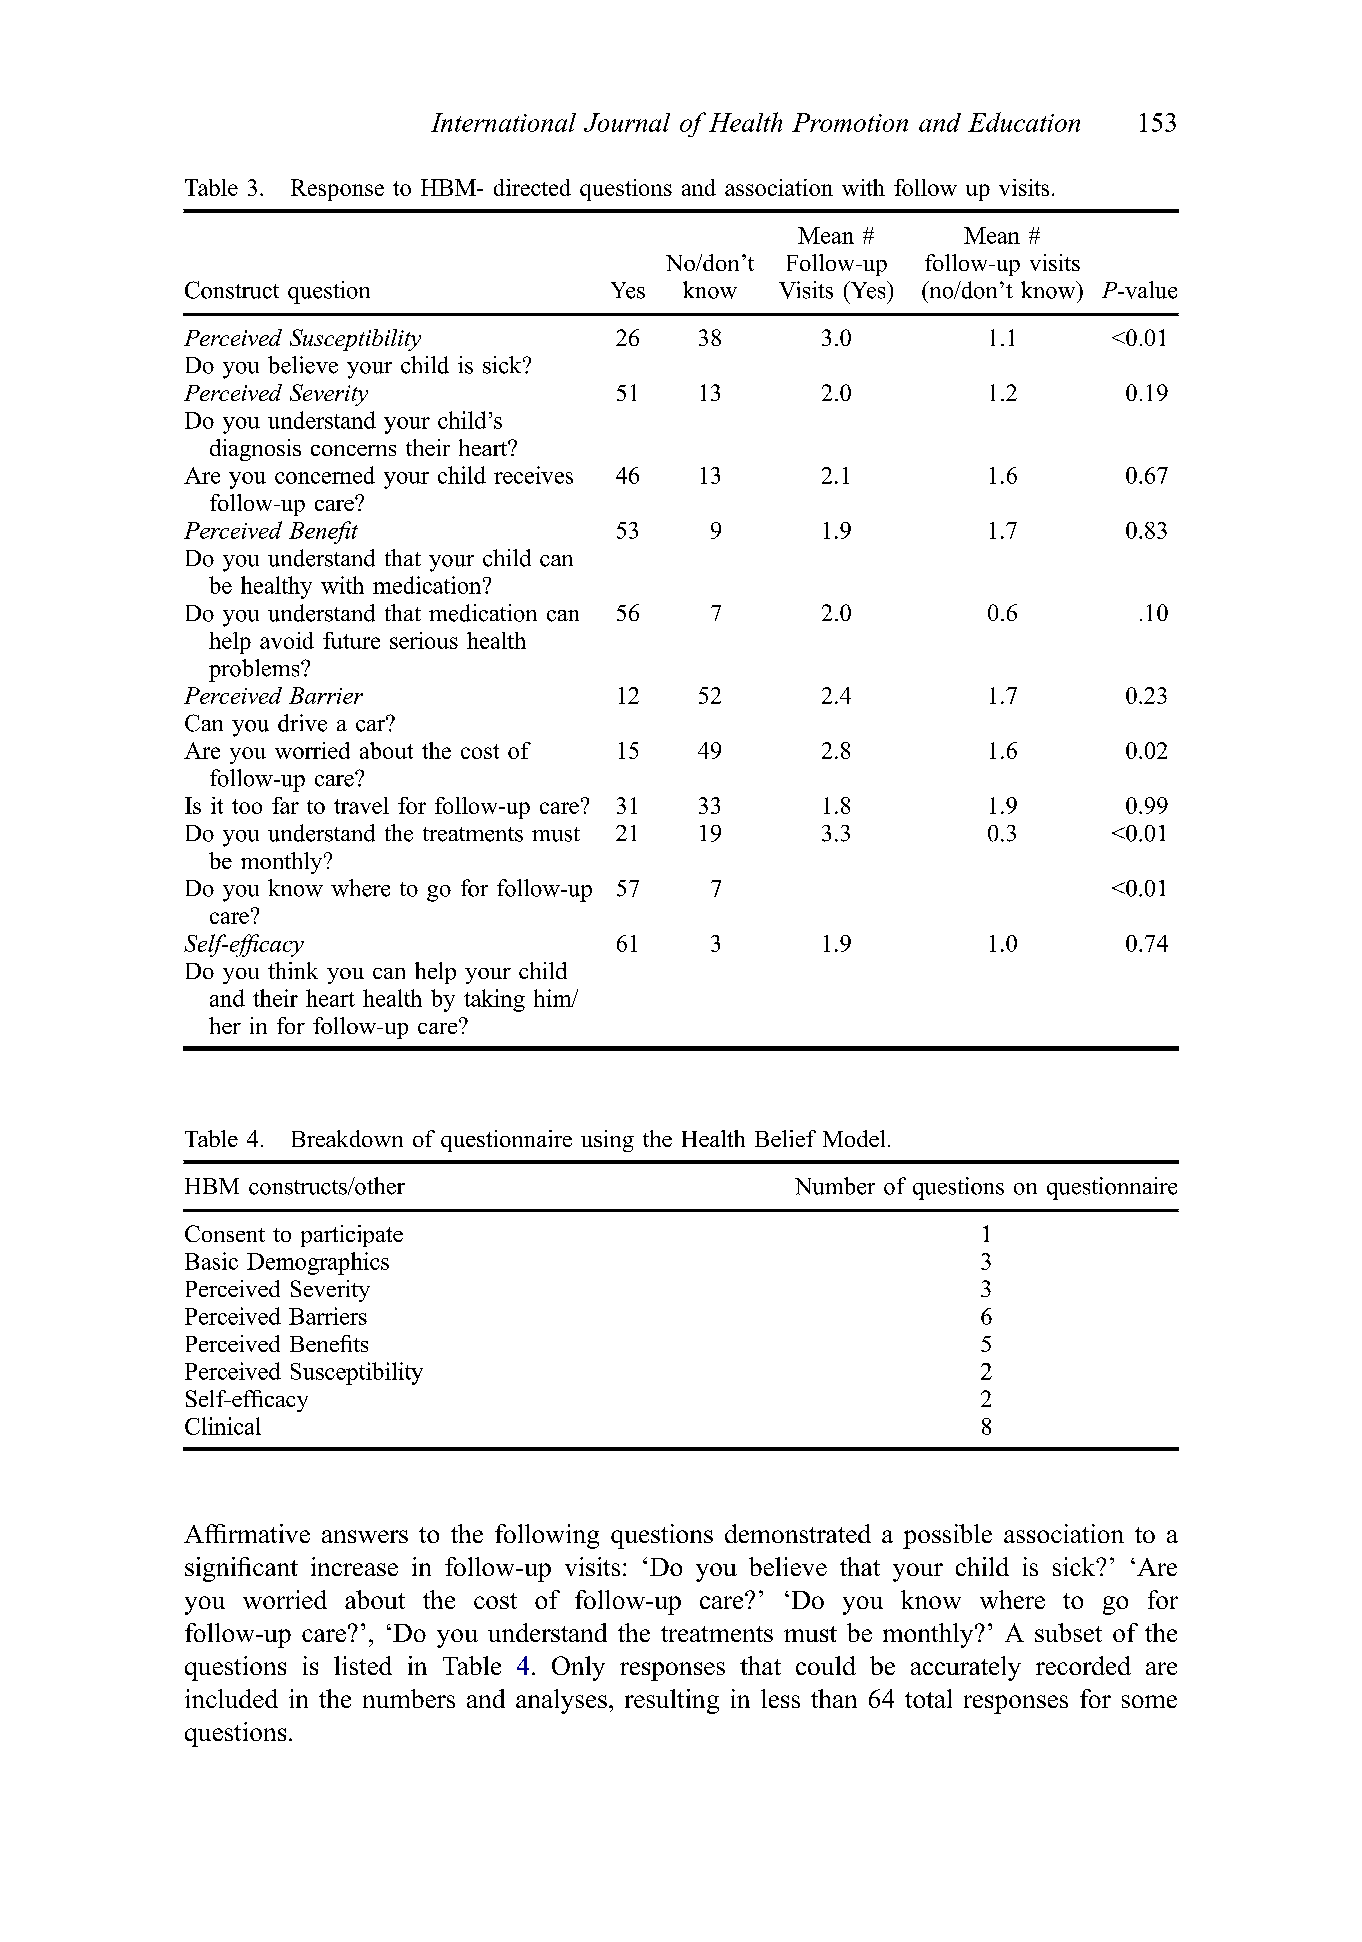 This screenshot has width=1362, height=1942. Describe the element at coordinates (1024, 122) in the screenshot. I see `Education` at that location.
